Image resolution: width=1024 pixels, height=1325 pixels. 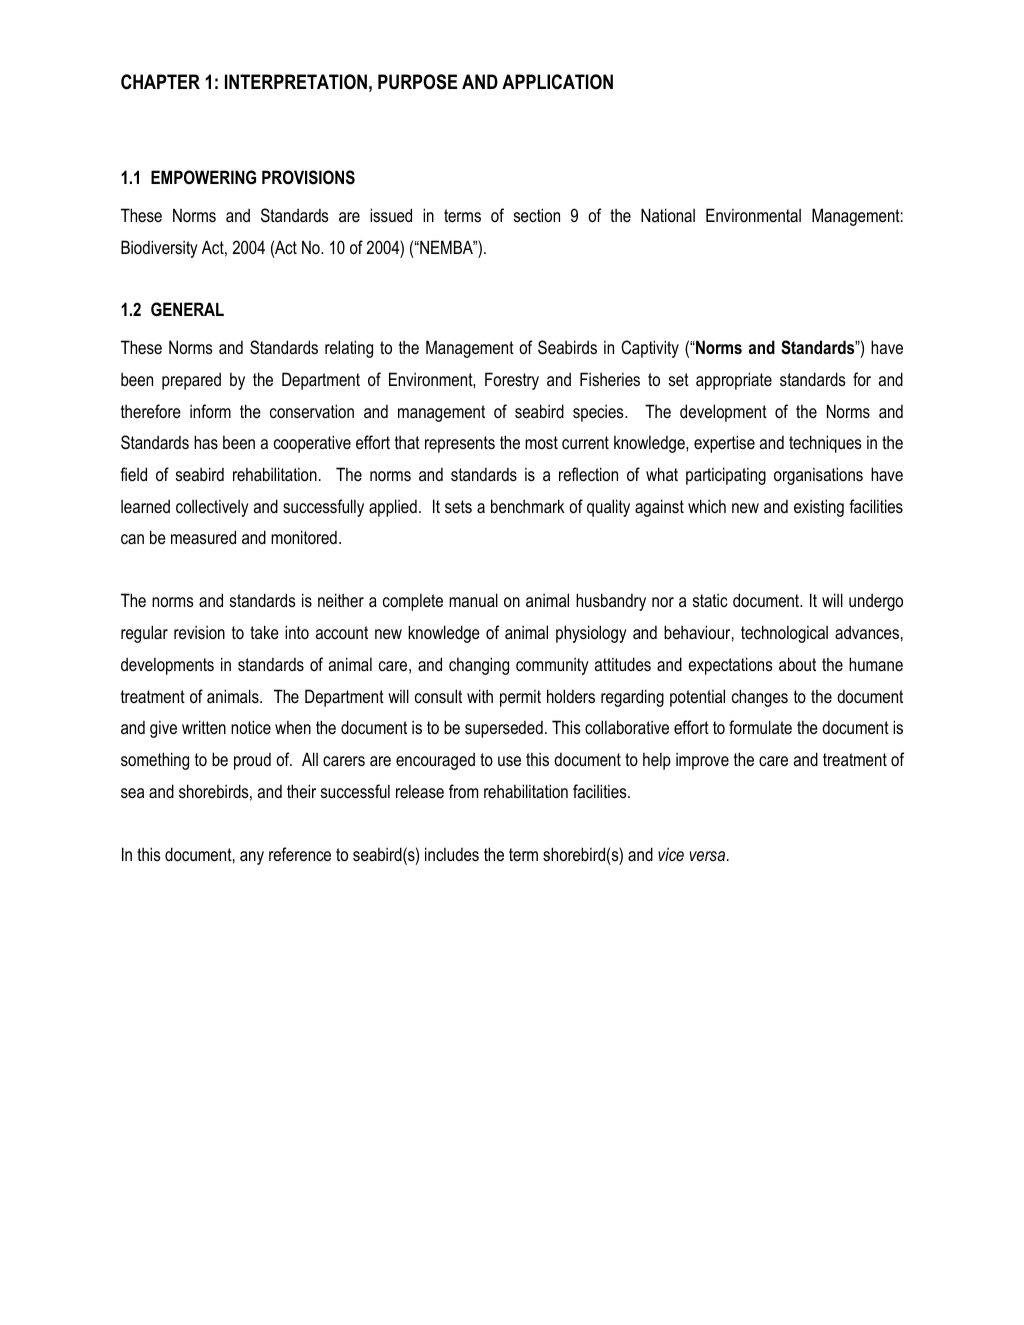 I want to click on any, so click(x=252, y=858).
